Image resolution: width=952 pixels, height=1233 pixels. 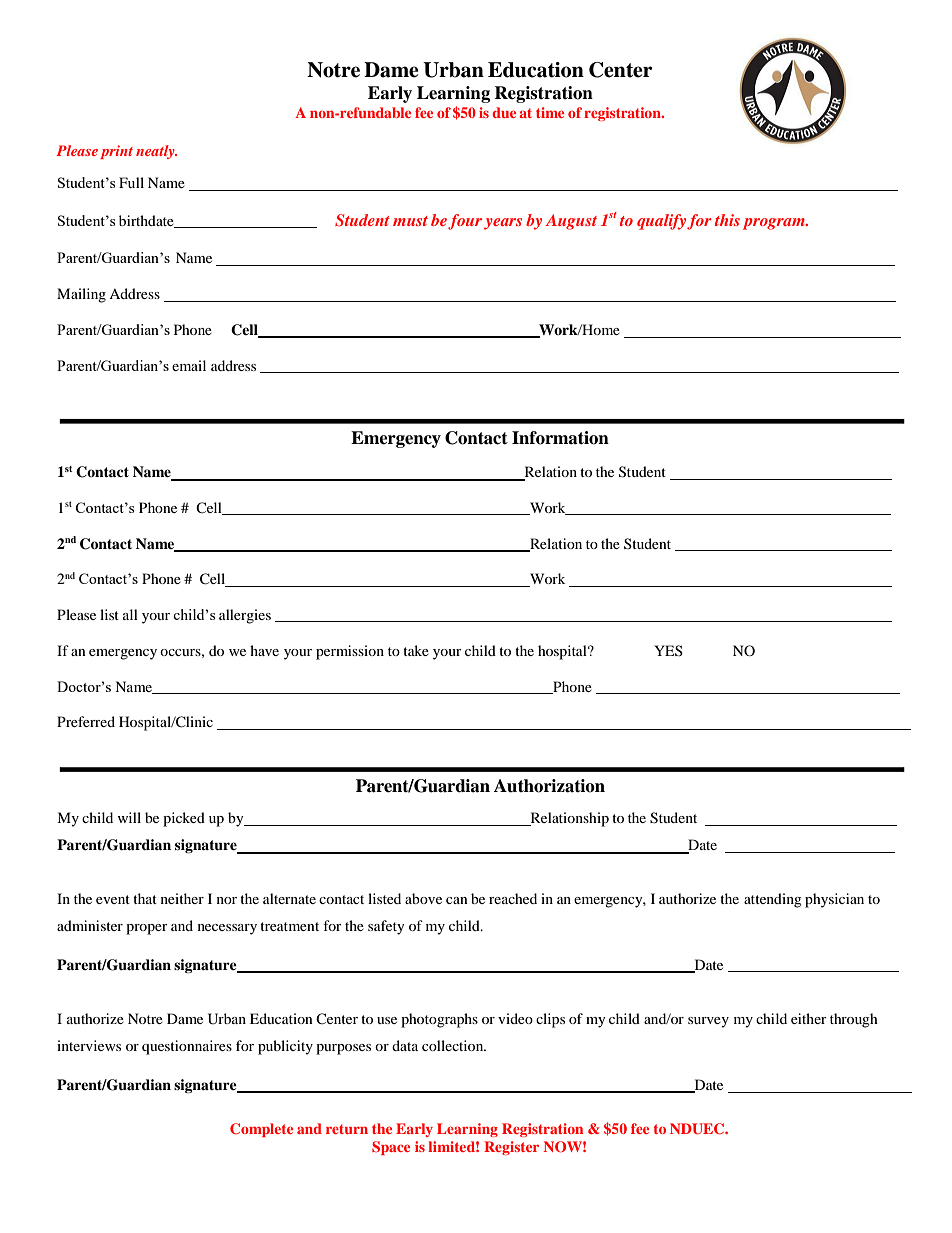 I want to click on take, so click(x=416, y=650).
